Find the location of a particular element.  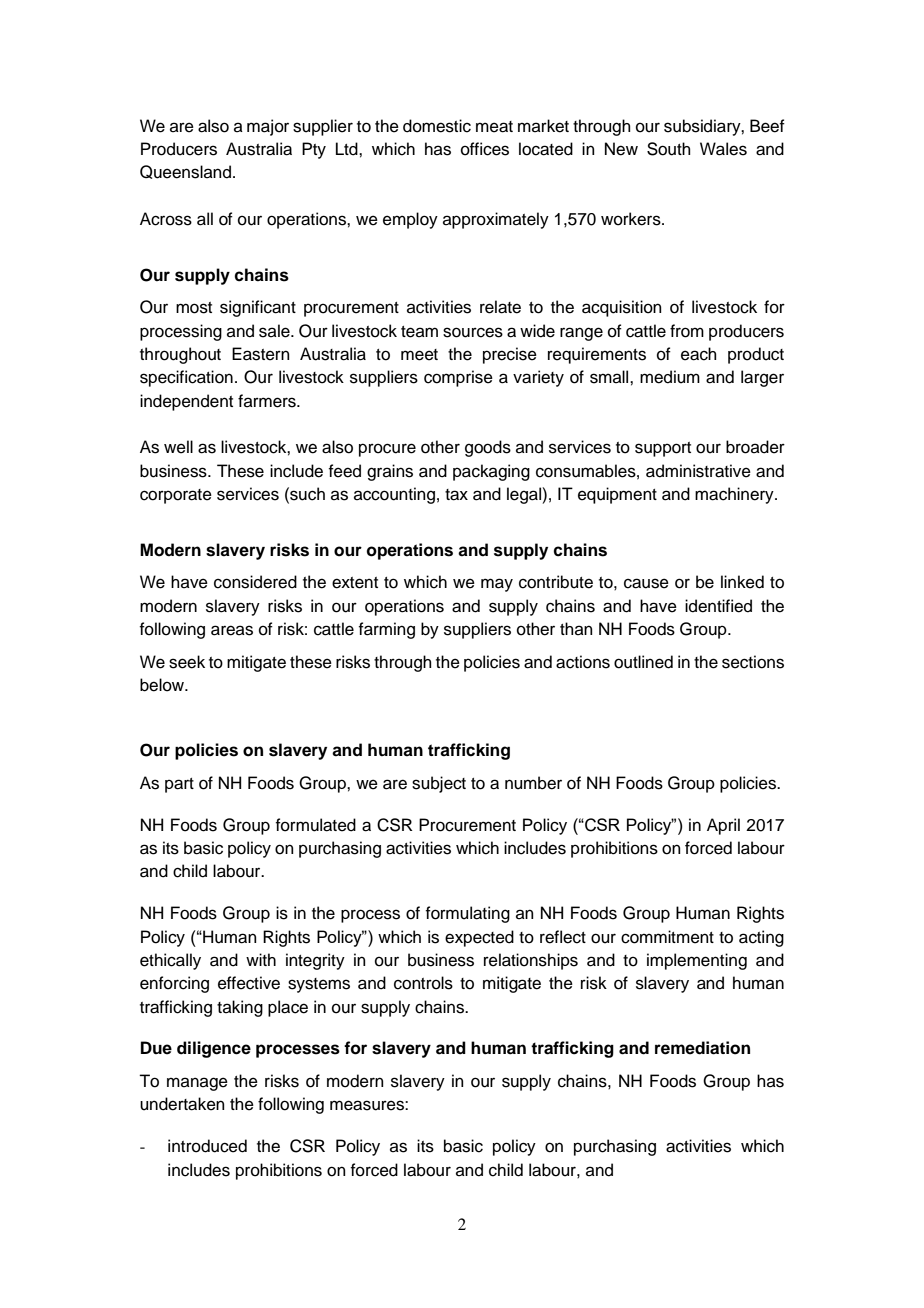

introduced is located at coordinates (207, 1146).
